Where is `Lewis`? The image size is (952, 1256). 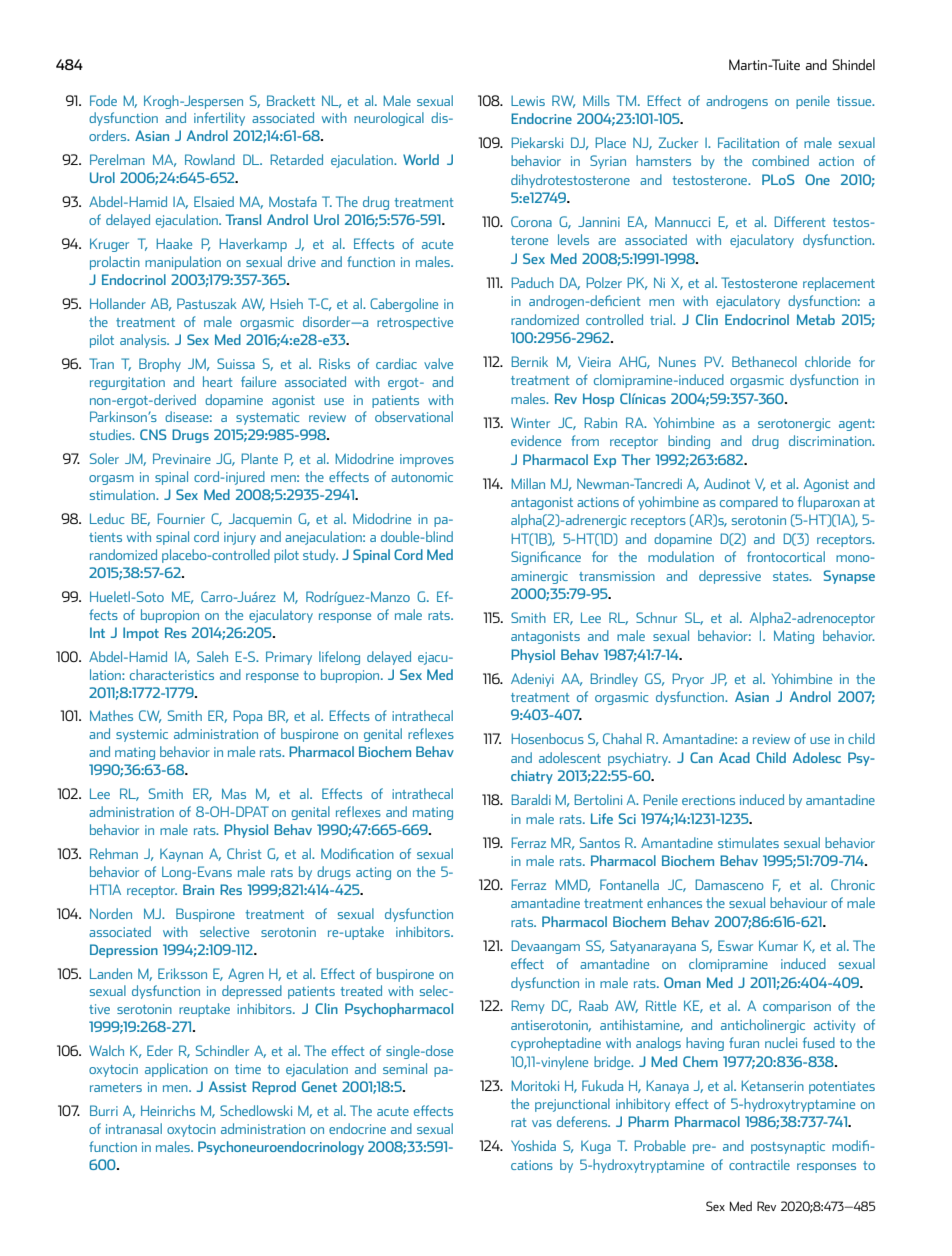 Lewis is located at coordinates (528, 101).
